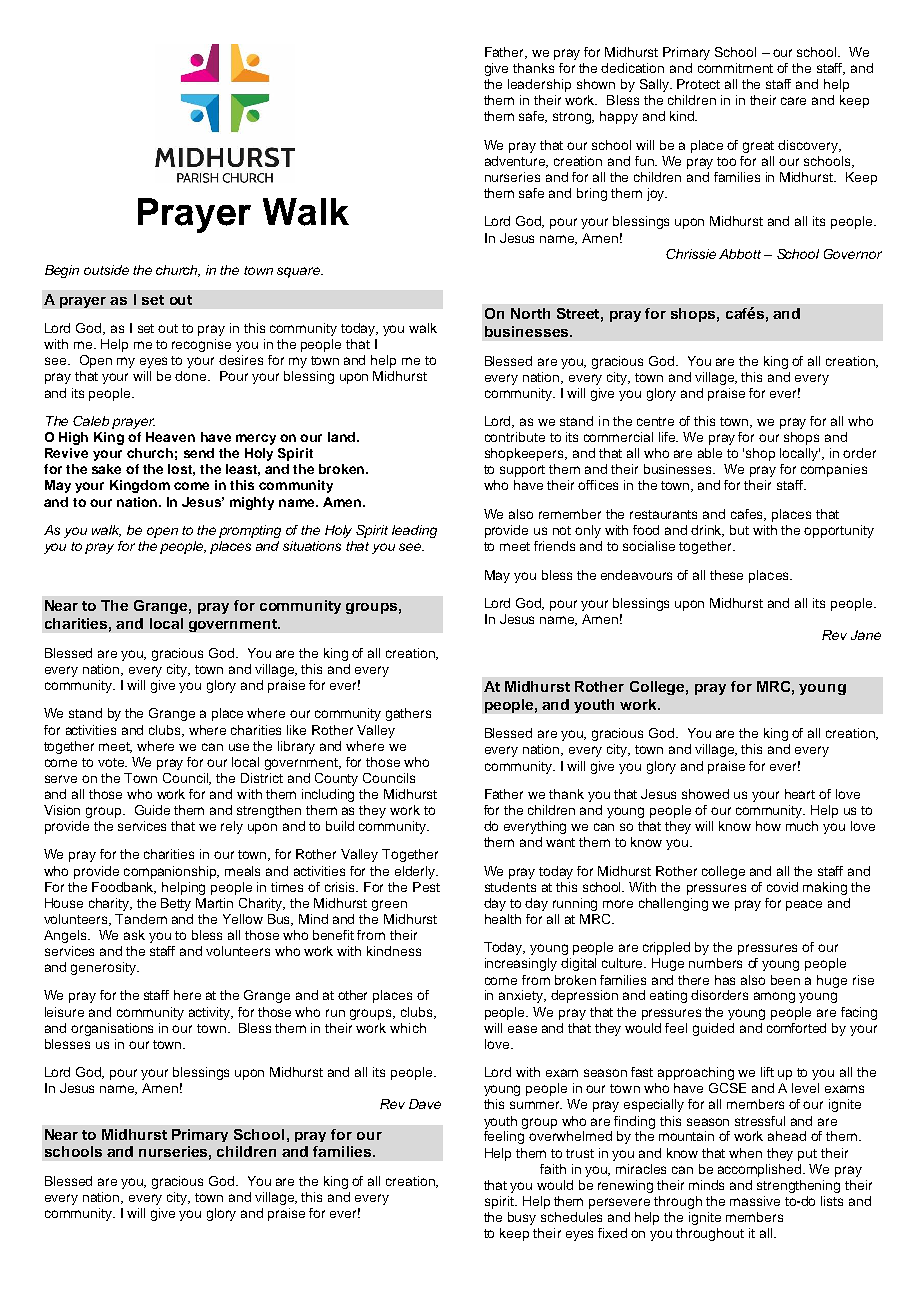 The height and width of the image is (1307, 924). What do you see at coordinates (522, 1218) in the image?
I see `busy` at bounding box center [522, 1218].
